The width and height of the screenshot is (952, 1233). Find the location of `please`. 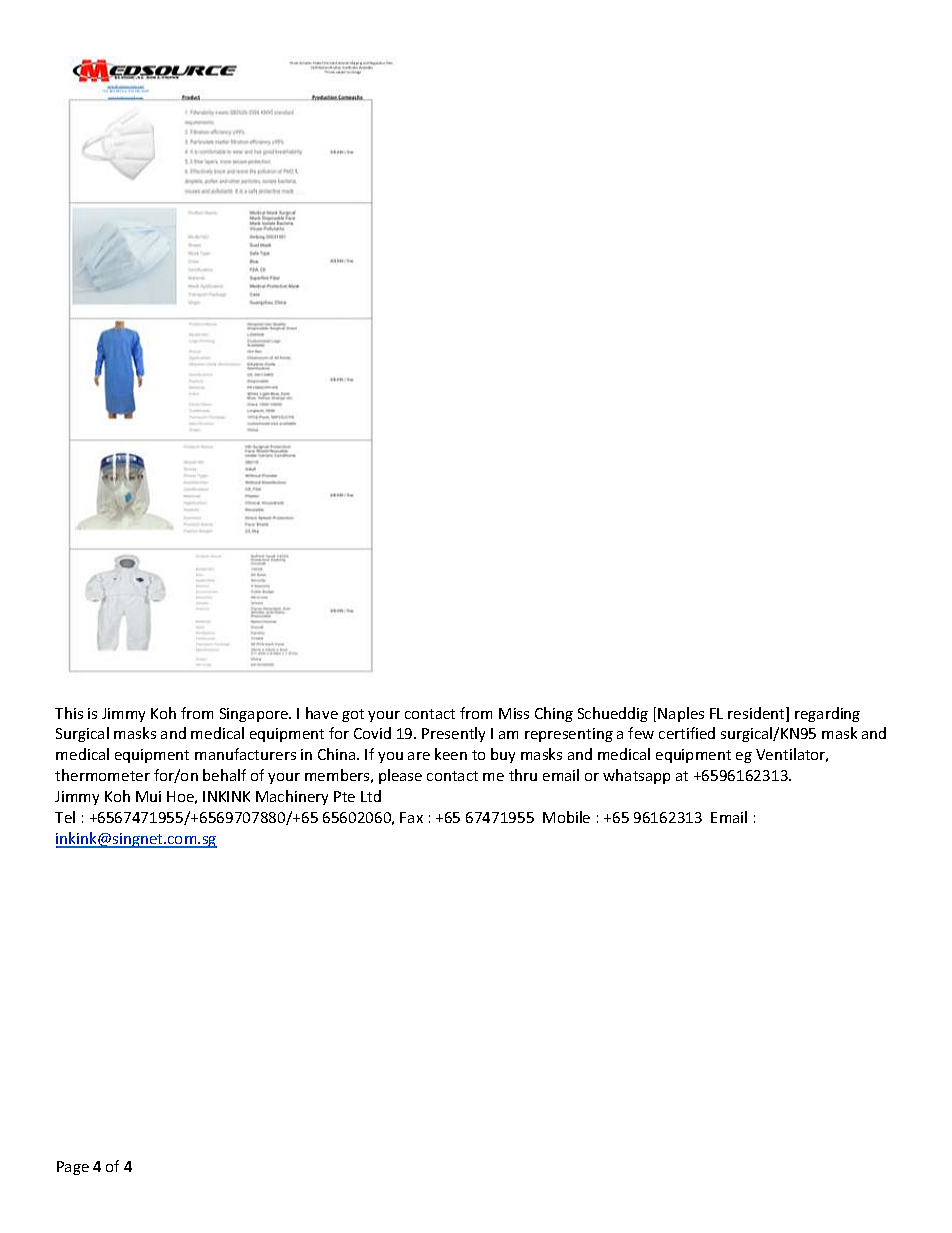

please is located at coordinates (400, 776).
